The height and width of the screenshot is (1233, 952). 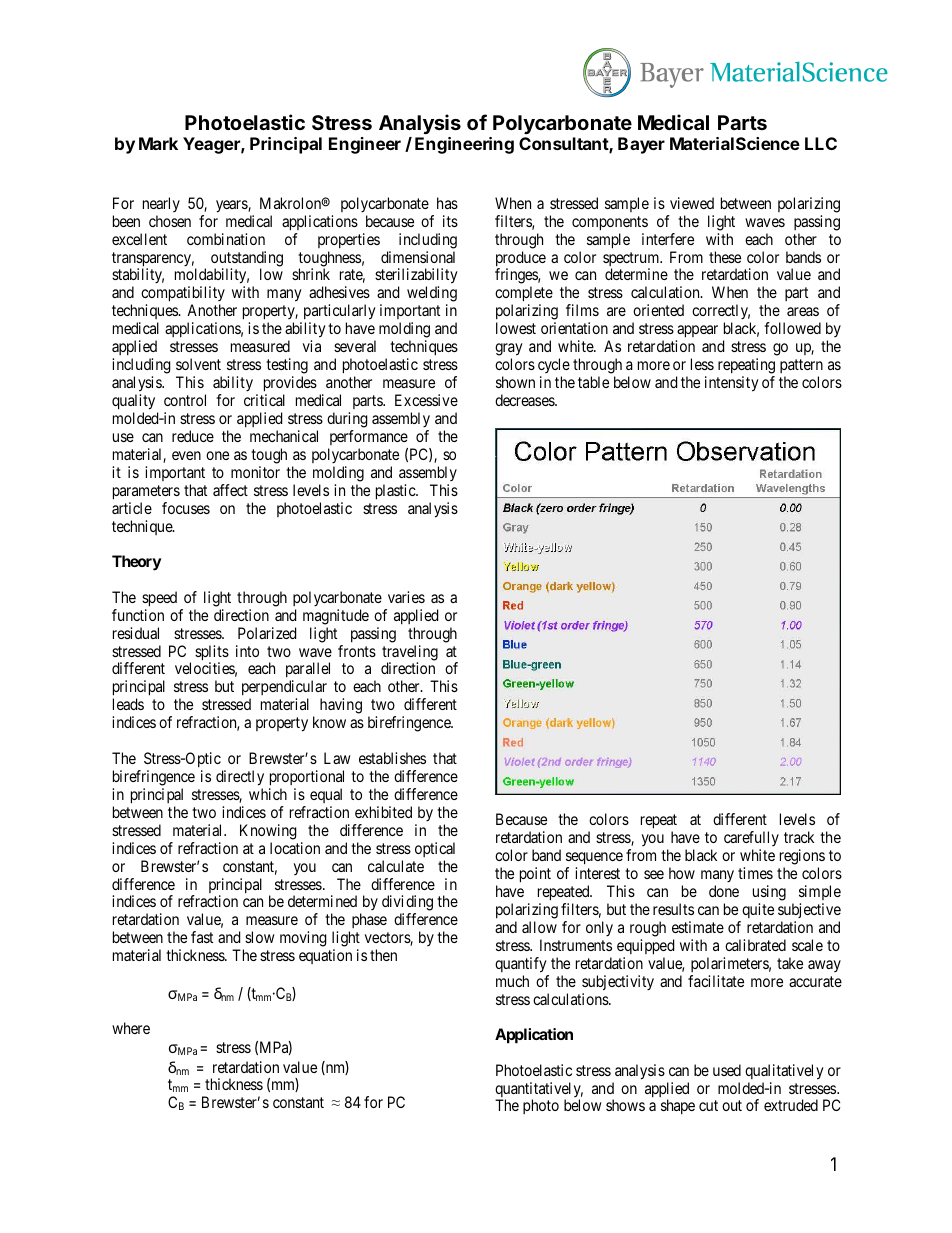 What do you see at coordinates (232, 206) in the screenshot?
I see `years` at bounding box center [232, 206].
